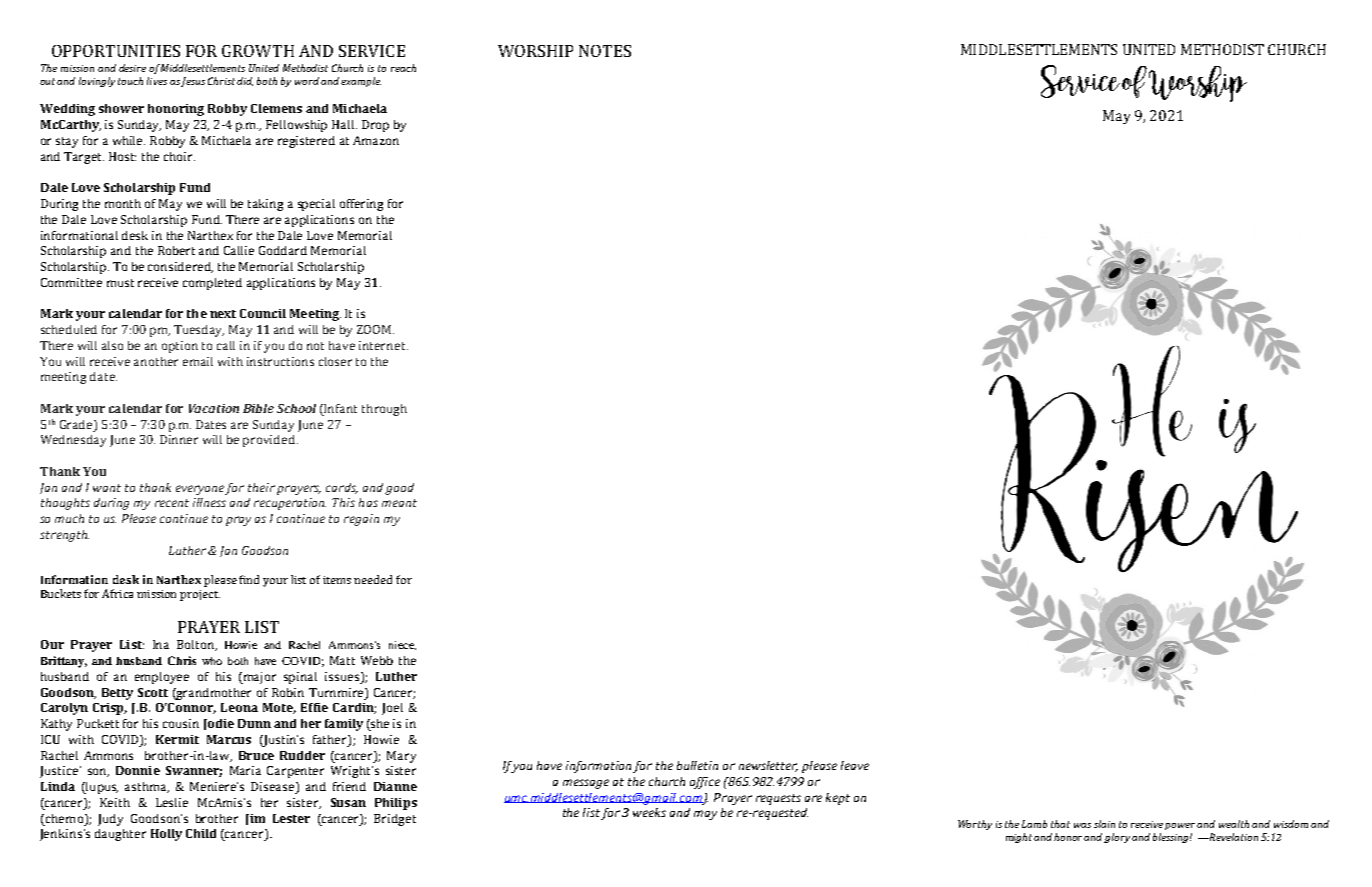  What do you see at coordinates (649, 812) in the page?
I see `weeks` at bounding box center [649, 812].
